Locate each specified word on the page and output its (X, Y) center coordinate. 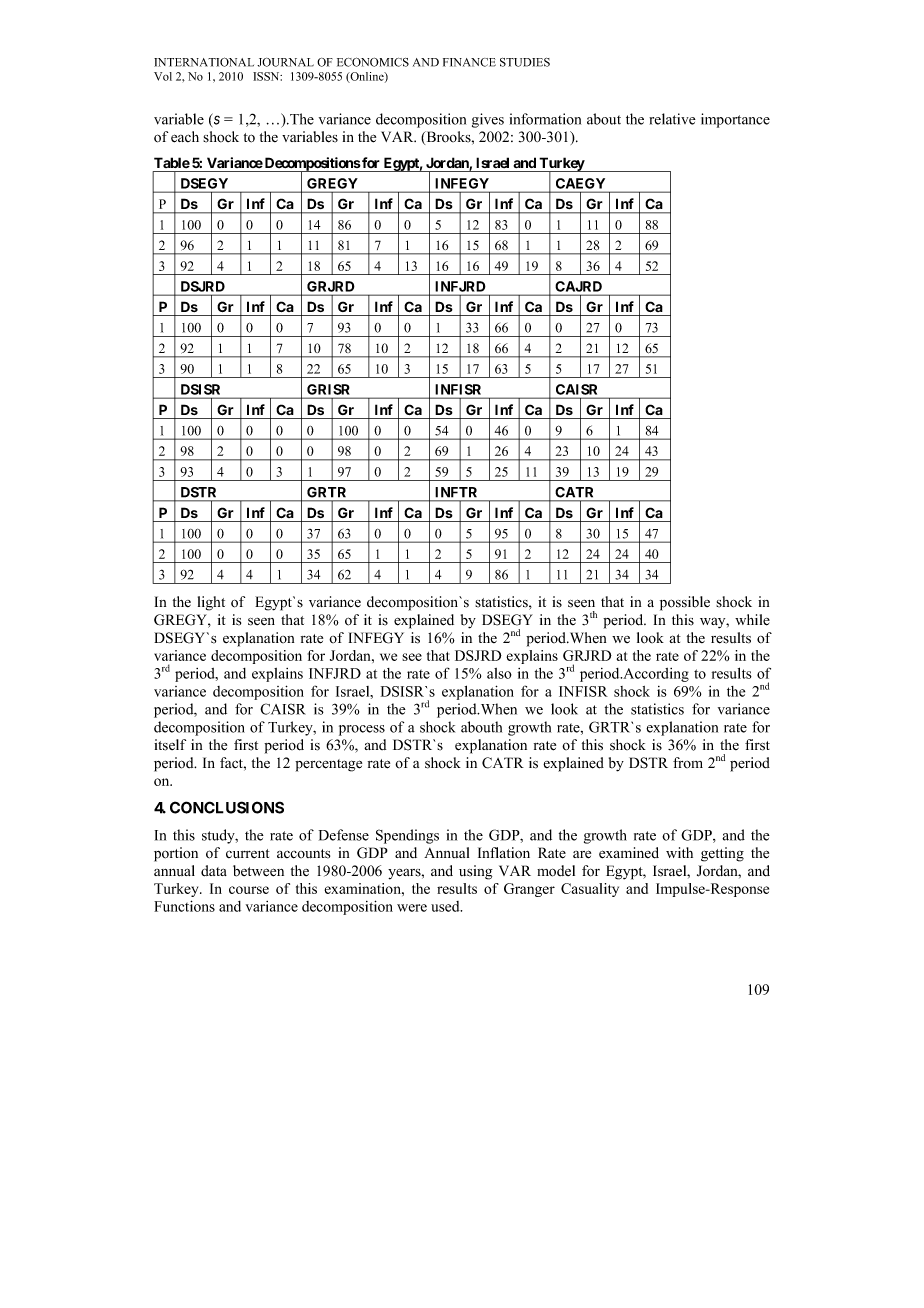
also (499, 673)
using (475, 872)
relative (672, 119)
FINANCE (469, 62)
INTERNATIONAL (204, 62)
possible (685, 603)
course (249, 890)
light (211, 603)
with (679, 852)
